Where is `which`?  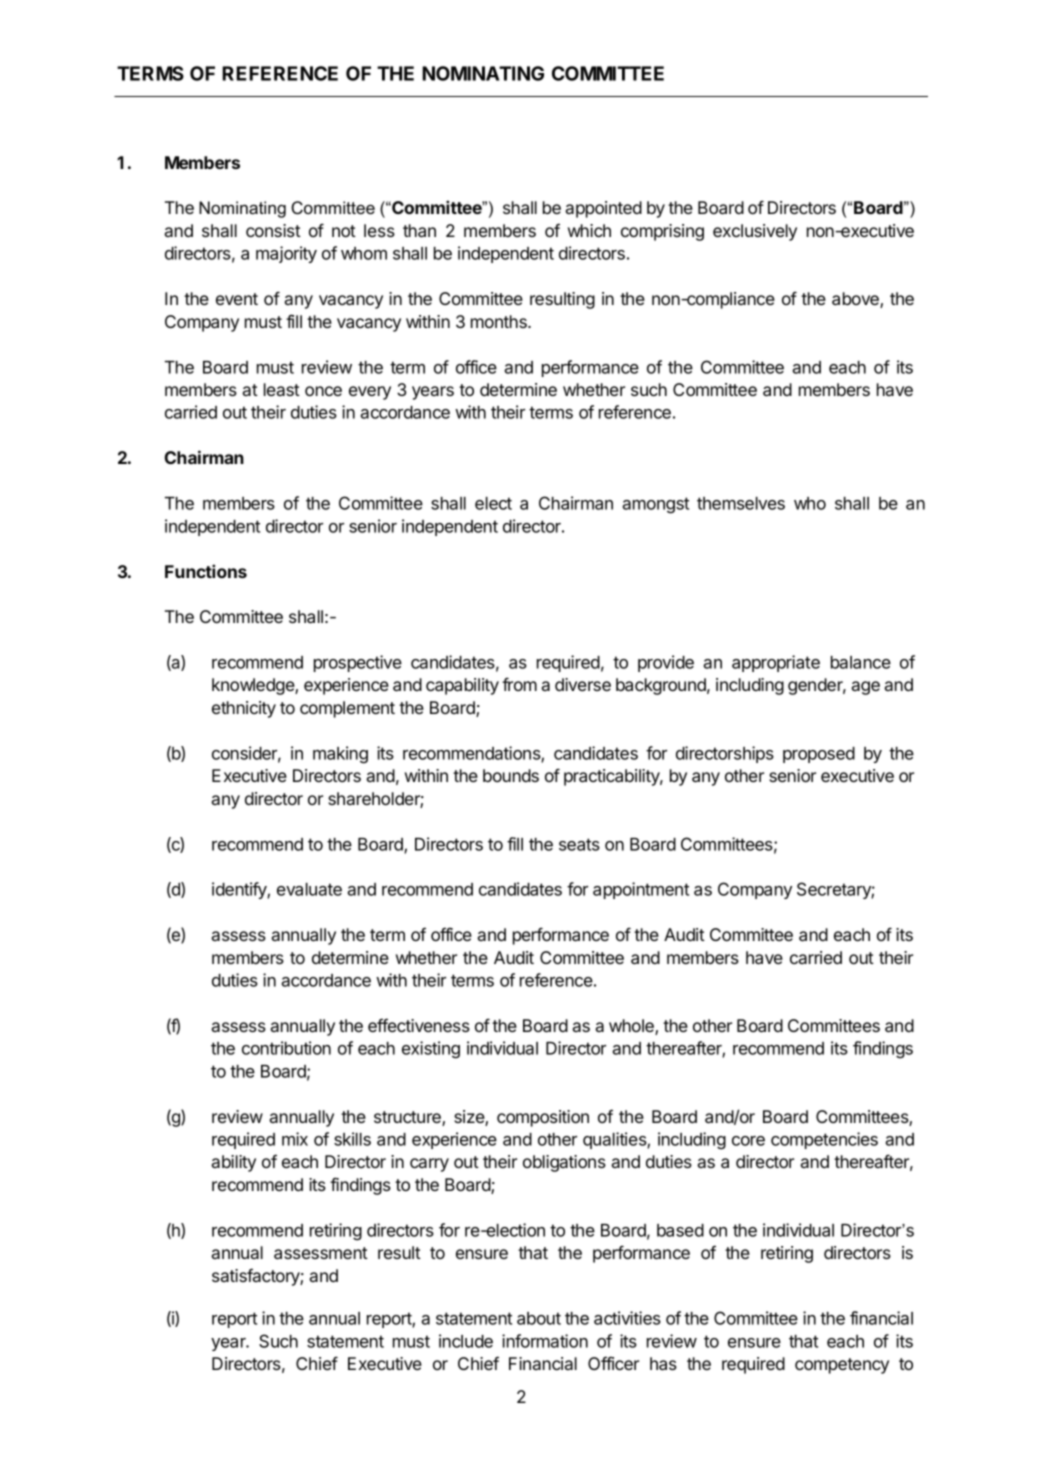 which is located at coordinates (589, 230).
